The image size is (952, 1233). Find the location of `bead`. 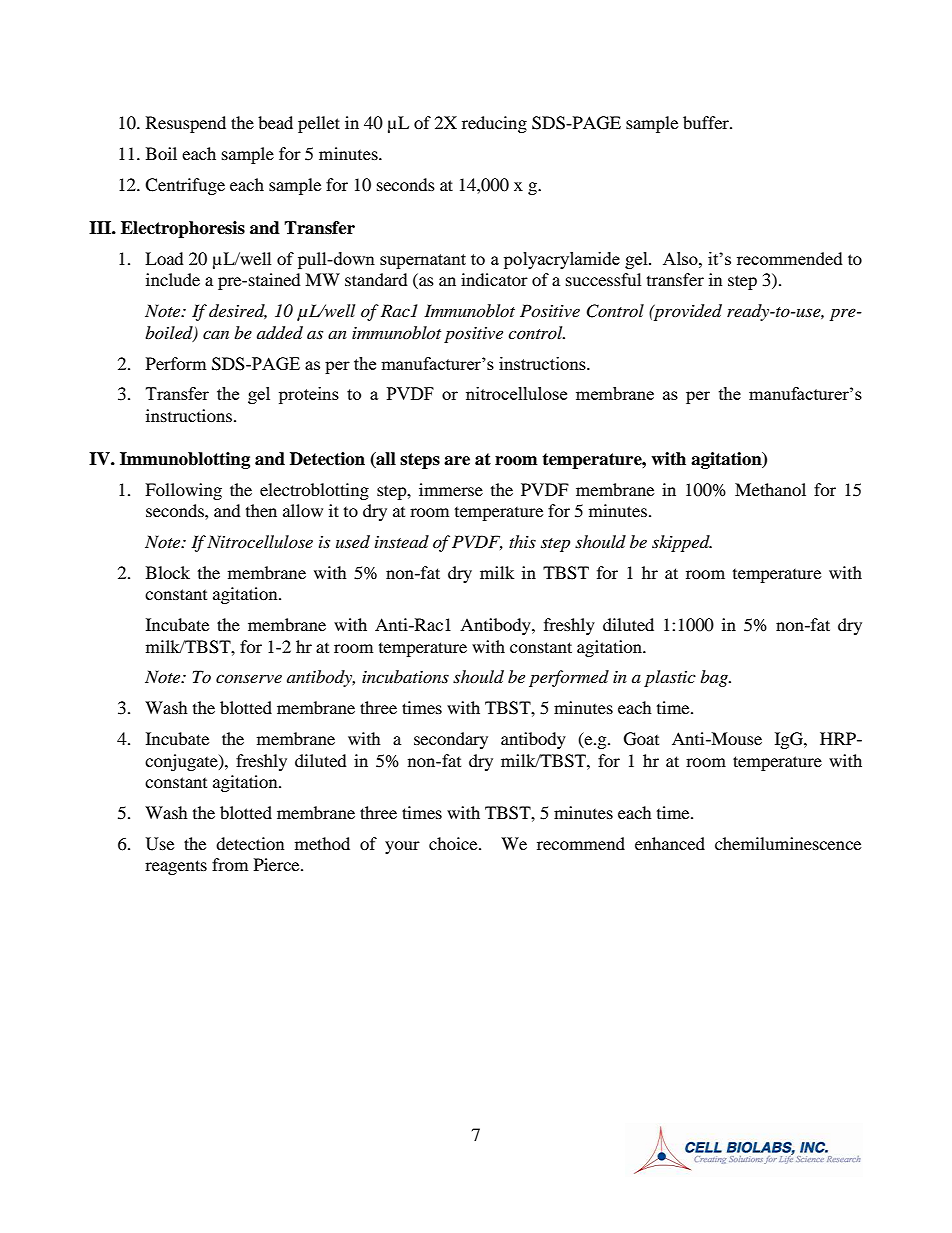

bead is located at coordinates (275, 122).
